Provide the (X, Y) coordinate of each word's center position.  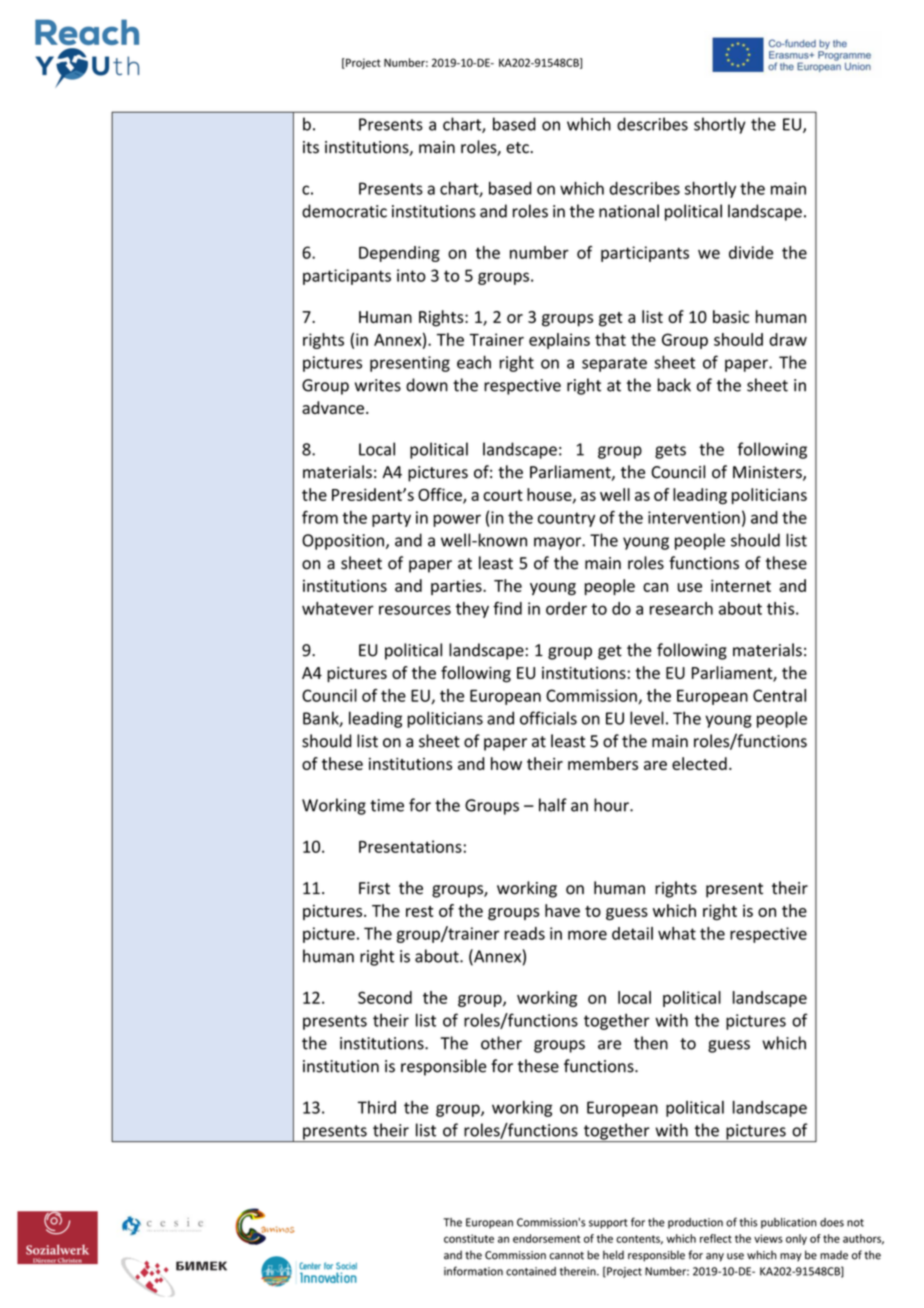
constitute (469, 1238)
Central (779, 695)
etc (518, 148)
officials (548, 718)
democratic (344, 211)
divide (751, 252)
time (387, 805)
